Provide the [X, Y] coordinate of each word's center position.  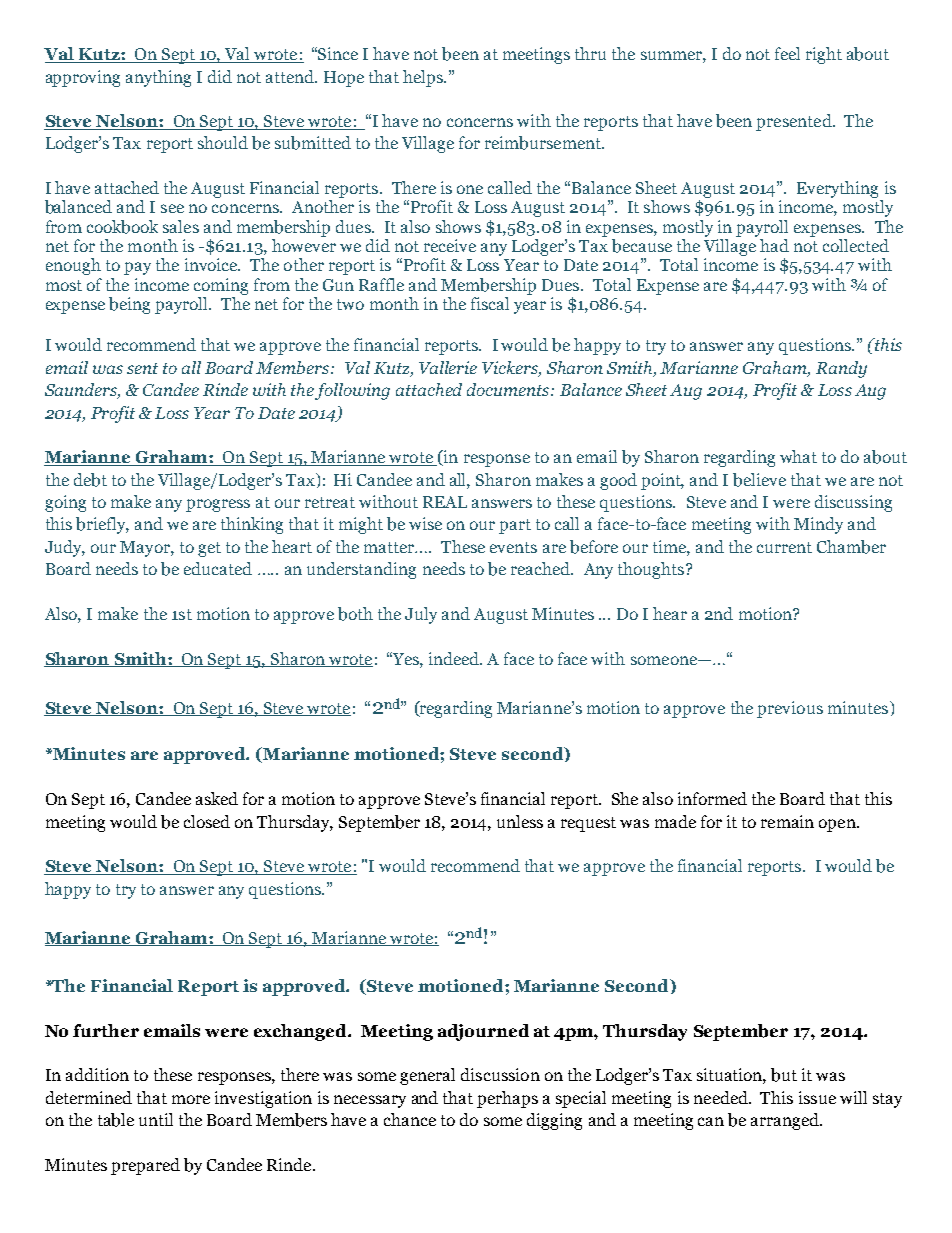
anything [158, 78]
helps [424, 78]
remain [787, 821]
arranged [786, 1121]
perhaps [507, 1099]
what [798, 456]
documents [509, 389]
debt [90, 480]
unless [520, 821]
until [156, 1119]
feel [787, 53]
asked [217, 798]
